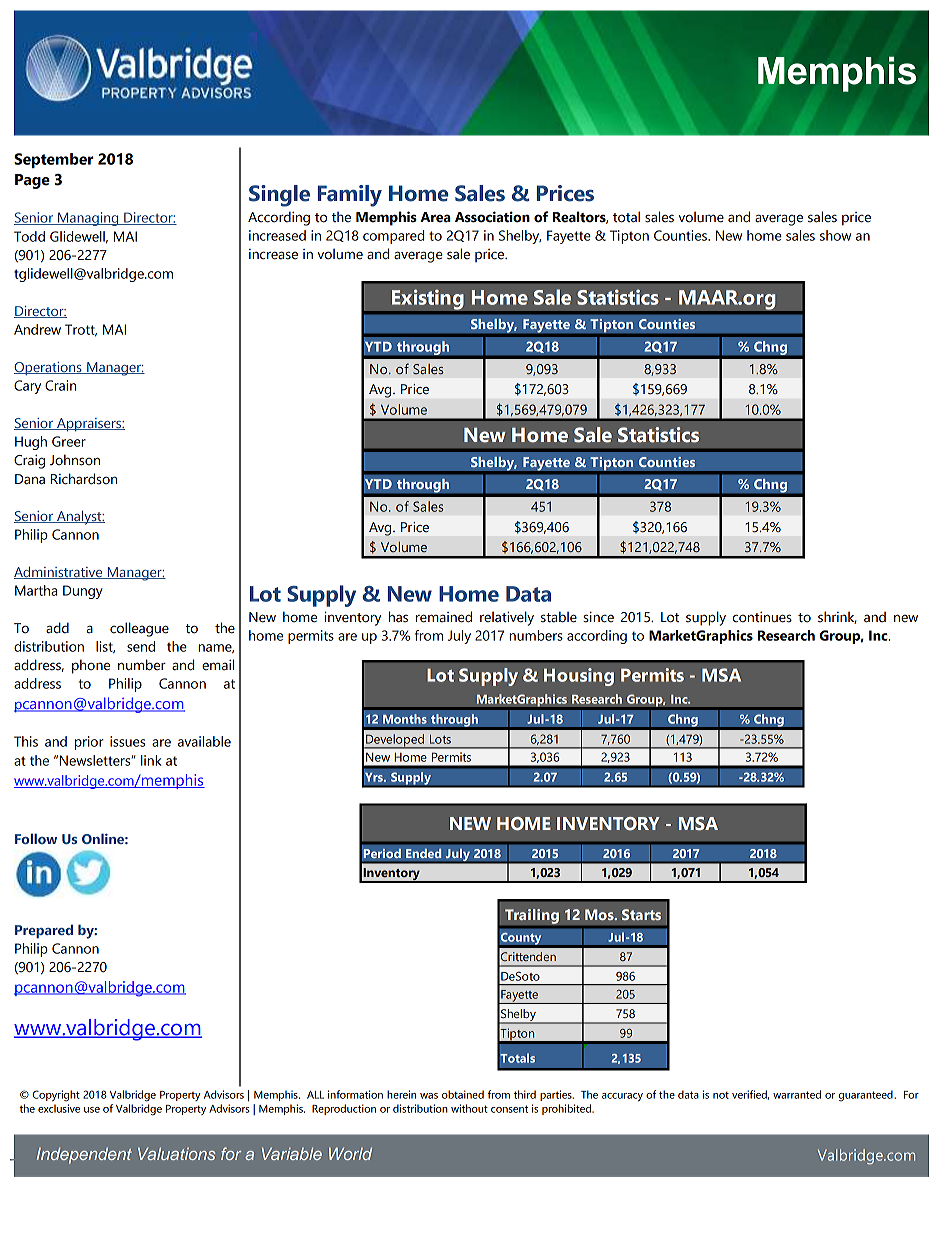 This page has height=1233, width=952. What do you see at coordinates (424, 853) in the page?
I see `Ended` at bounding box center [424, 853].
